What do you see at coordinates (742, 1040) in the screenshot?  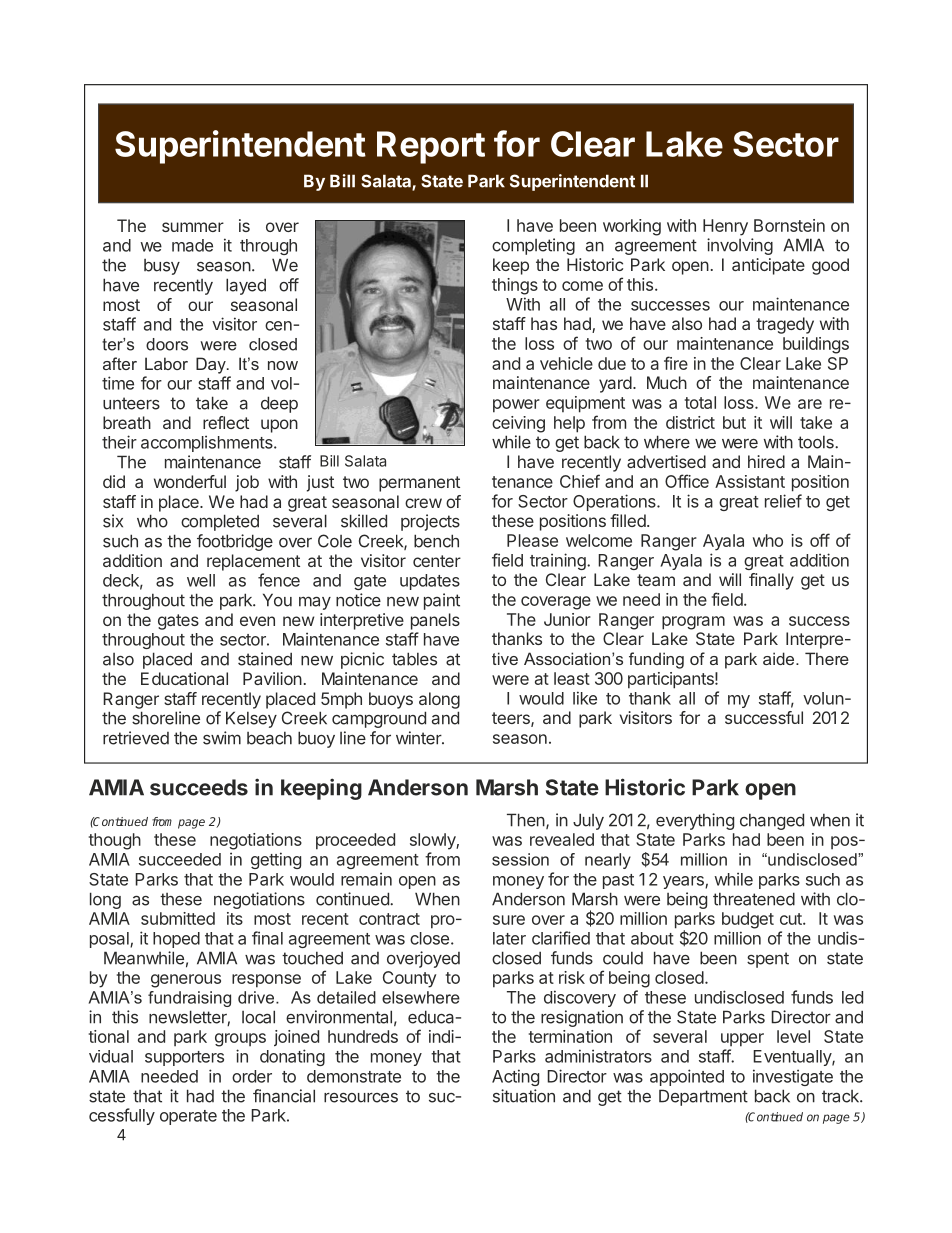 I see `upper` at bounding box center [742, 1040].
